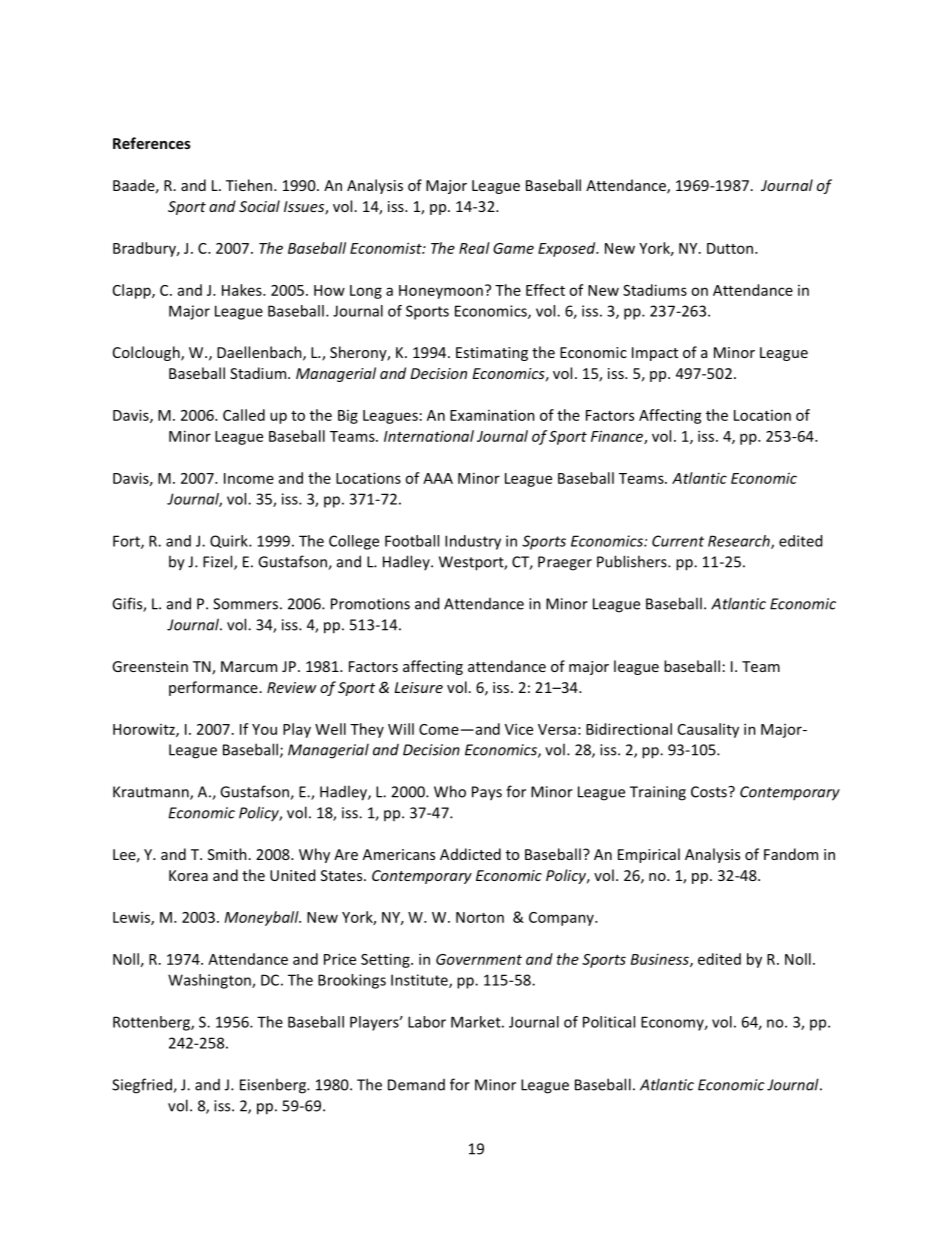 Image resolution: width=952 pixels, height=1233 pixels. Describe the element at coordinates (740, 542) in the screenshot. I see `Research` at that location.
